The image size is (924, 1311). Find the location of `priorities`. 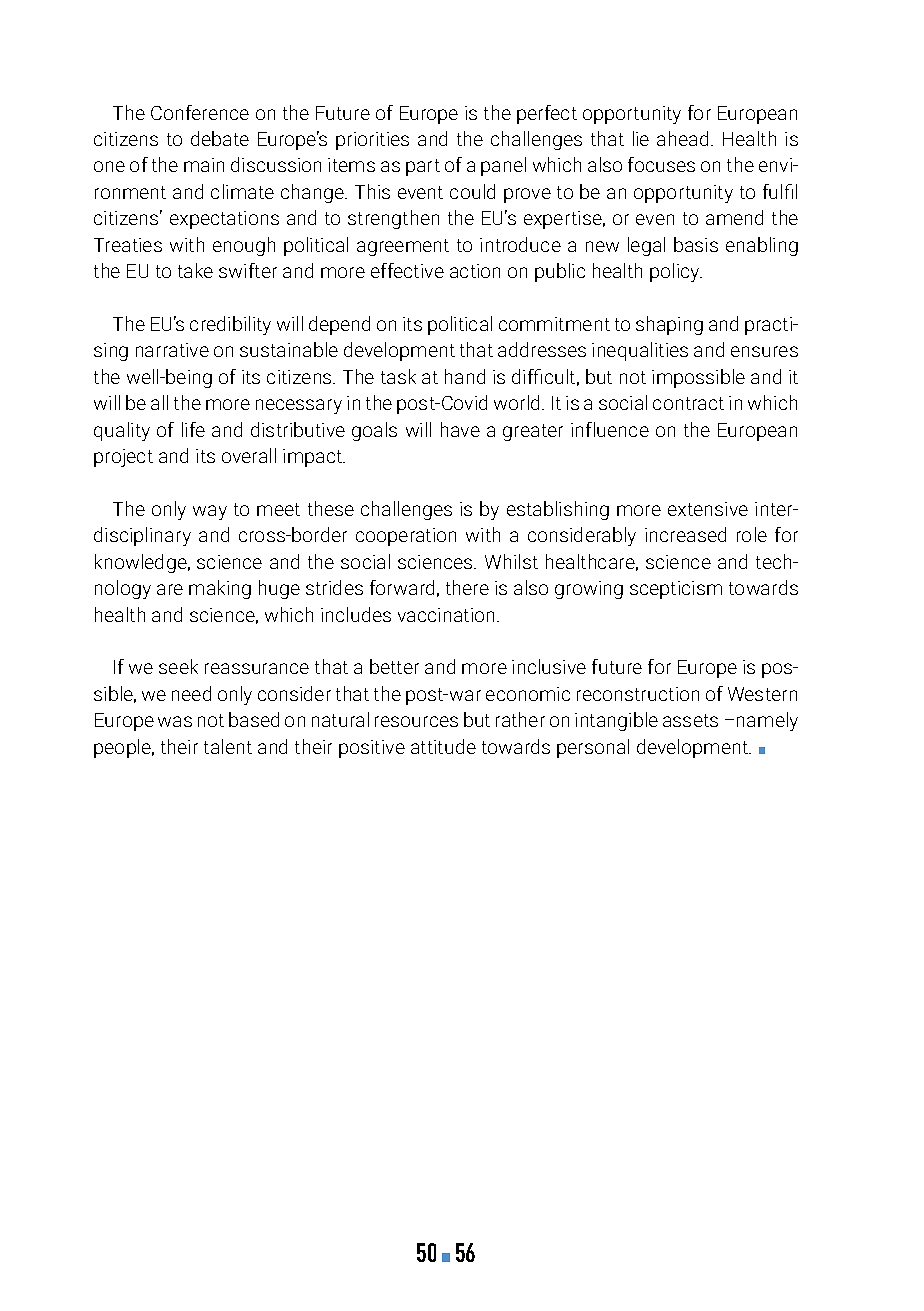

priorities is located at coordinates (372, 141).
